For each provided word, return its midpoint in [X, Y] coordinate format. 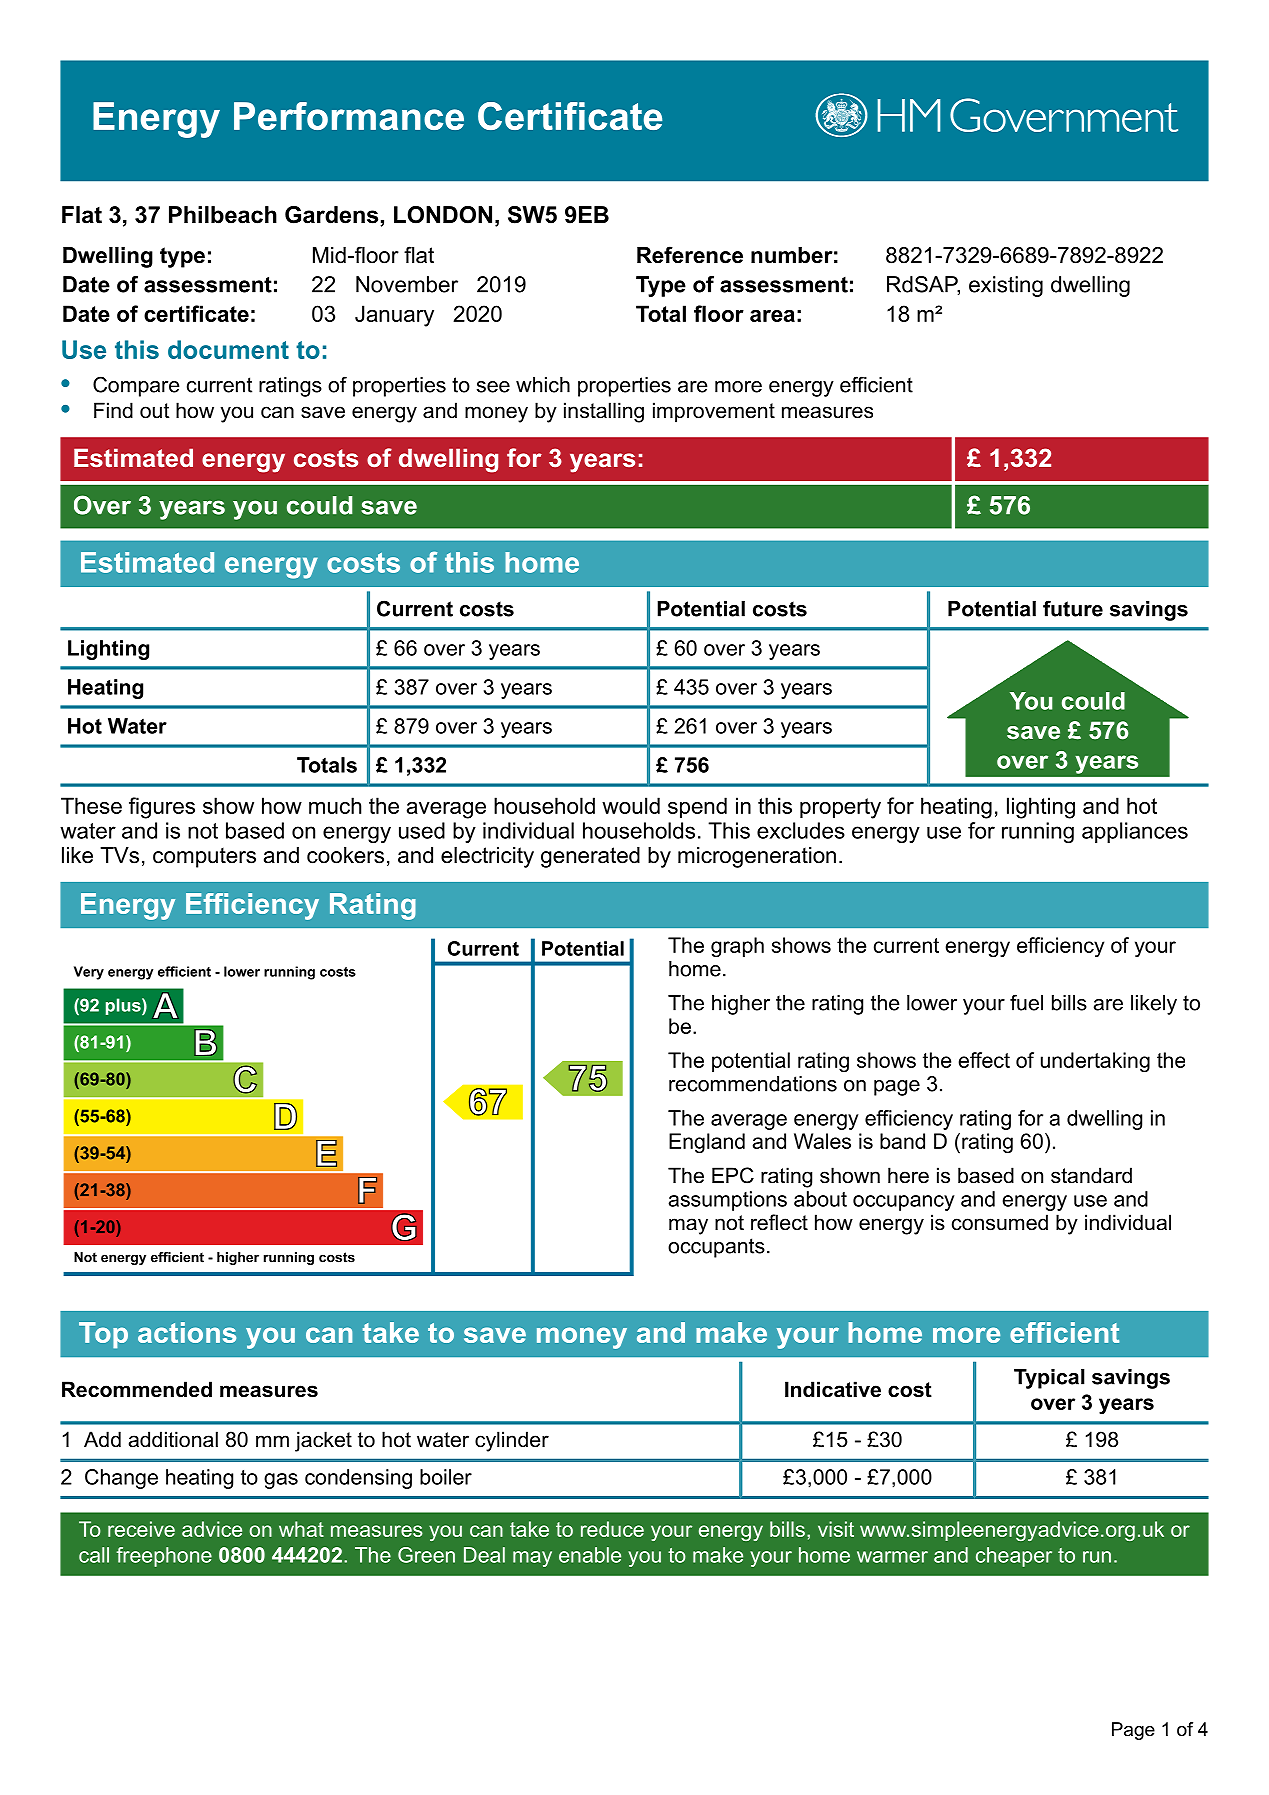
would [631, 805]
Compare [136, 386]
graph [737, 947]
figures [162, 808]
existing [1006, 286]
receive [141, 1529]
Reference [690, 255]
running [1038, 832]
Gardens [333, 216]
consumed [1000, 1222]
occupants [716, 1248]
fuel [1026, 1002]
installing [604, 412]
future [1073, 608]
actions [187, 1332]
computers [204, 857]
